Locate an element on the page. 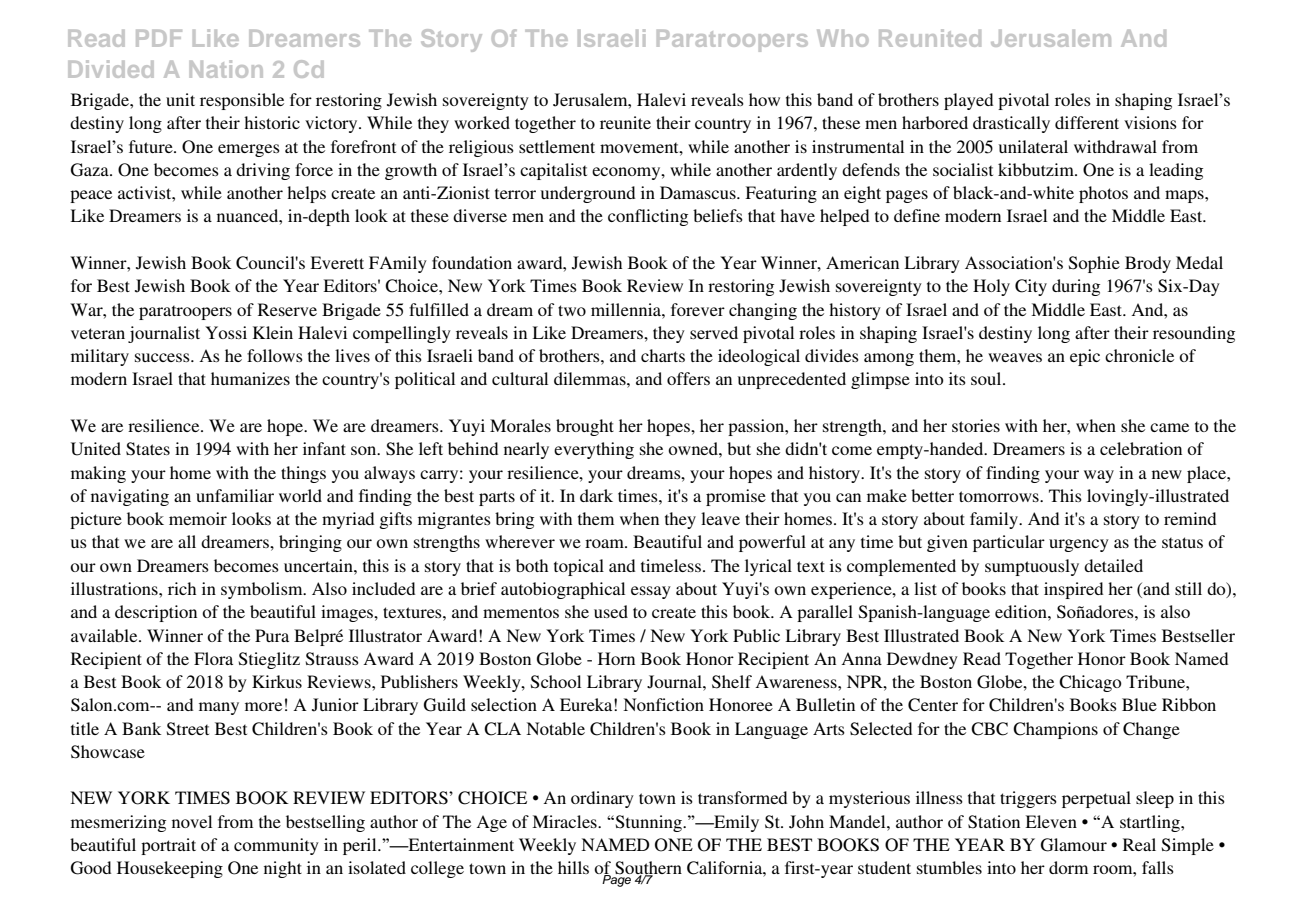 The image size is (1308, 924). Nation is located at coordinates (226, 69).
